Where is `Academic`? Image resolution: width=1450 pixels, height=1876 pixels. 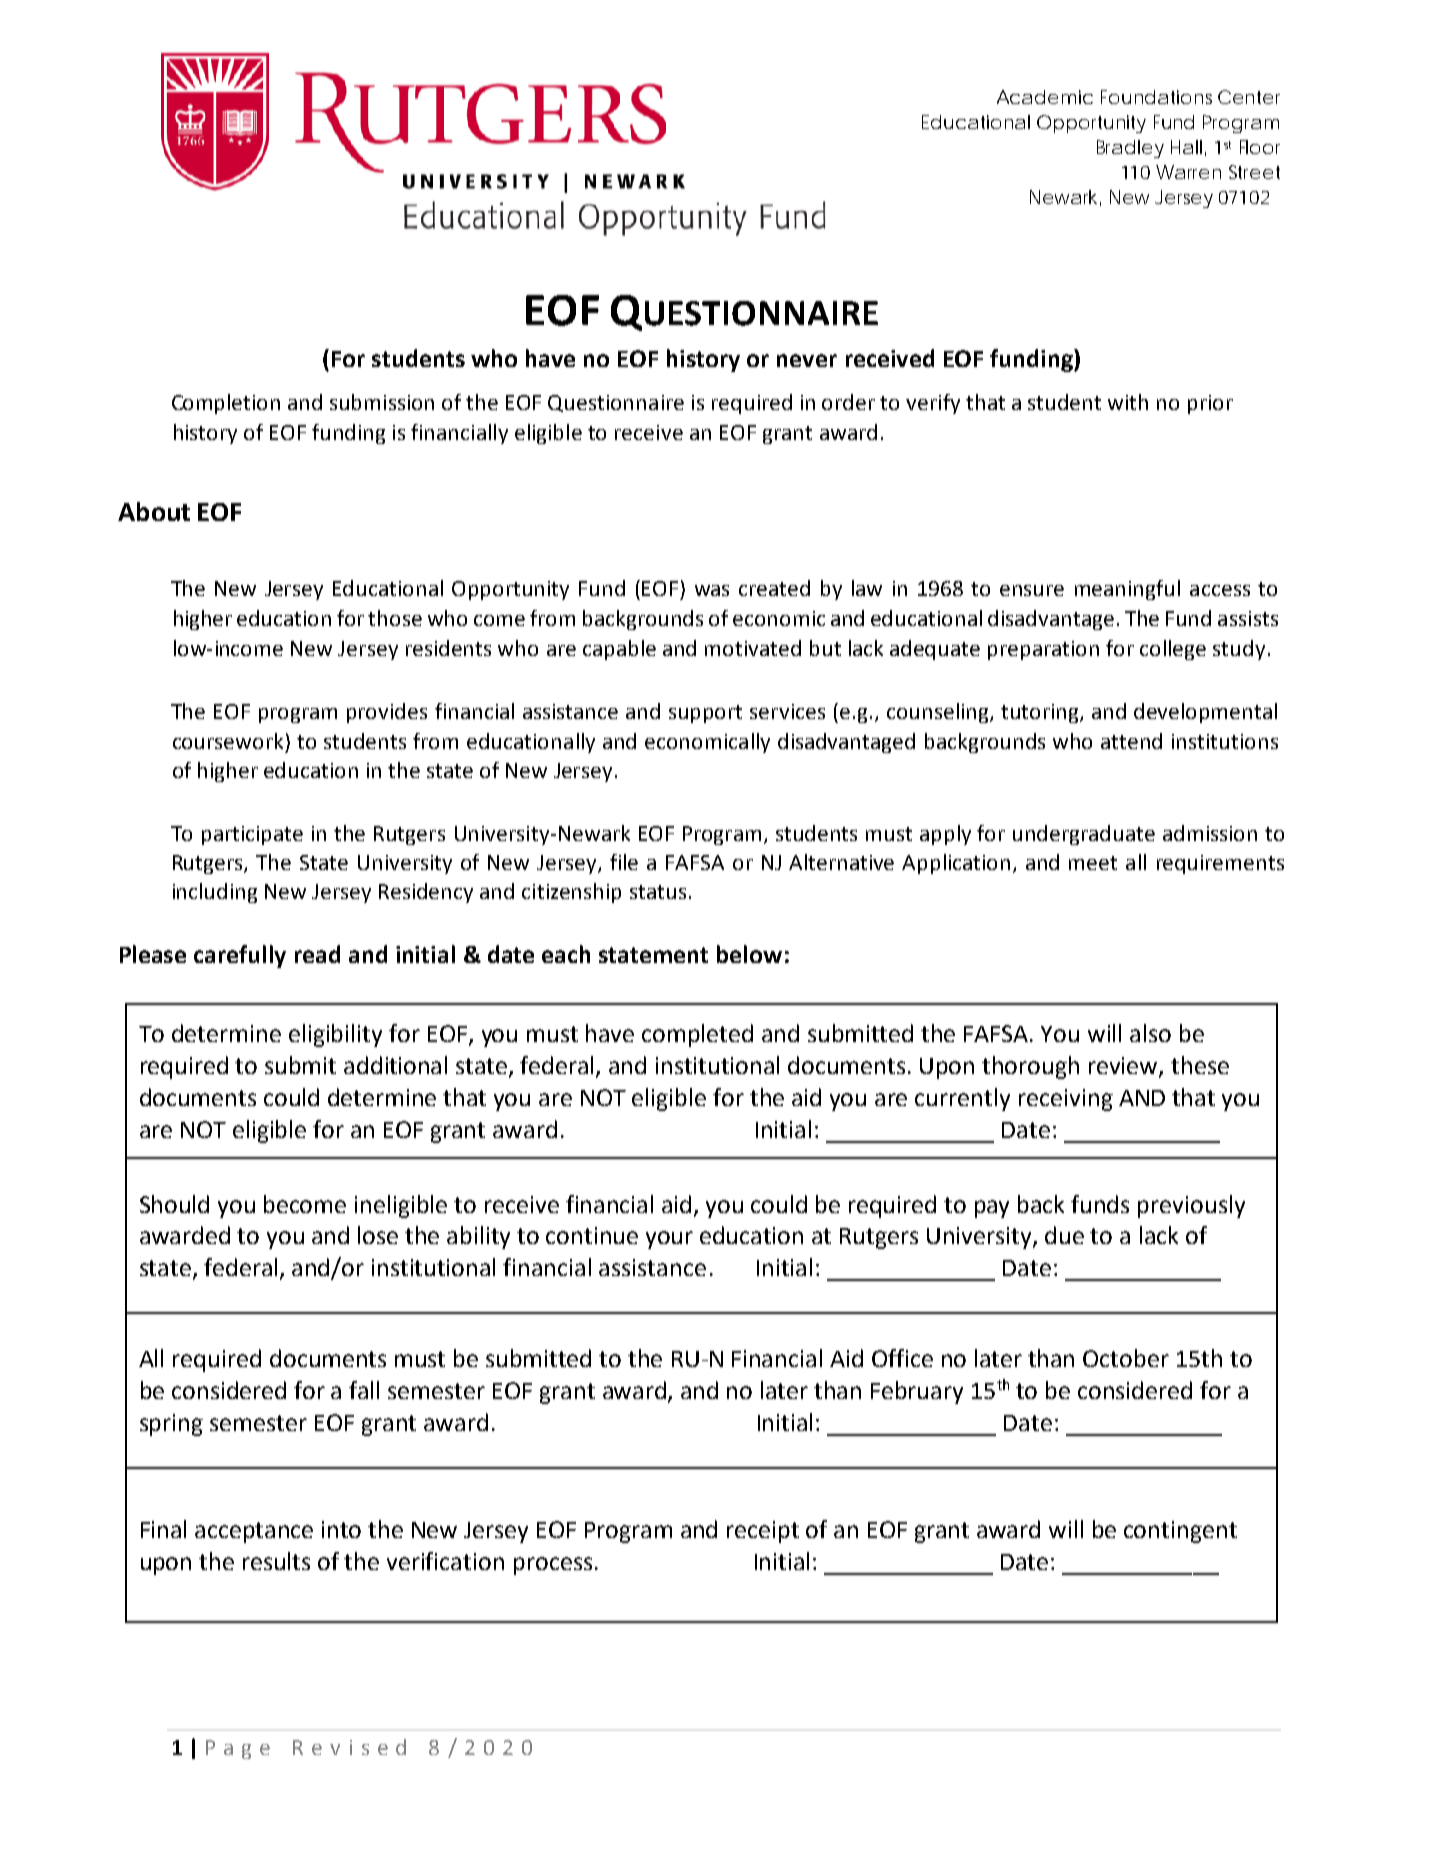
Academic is located at coordinates (1045, 97).
